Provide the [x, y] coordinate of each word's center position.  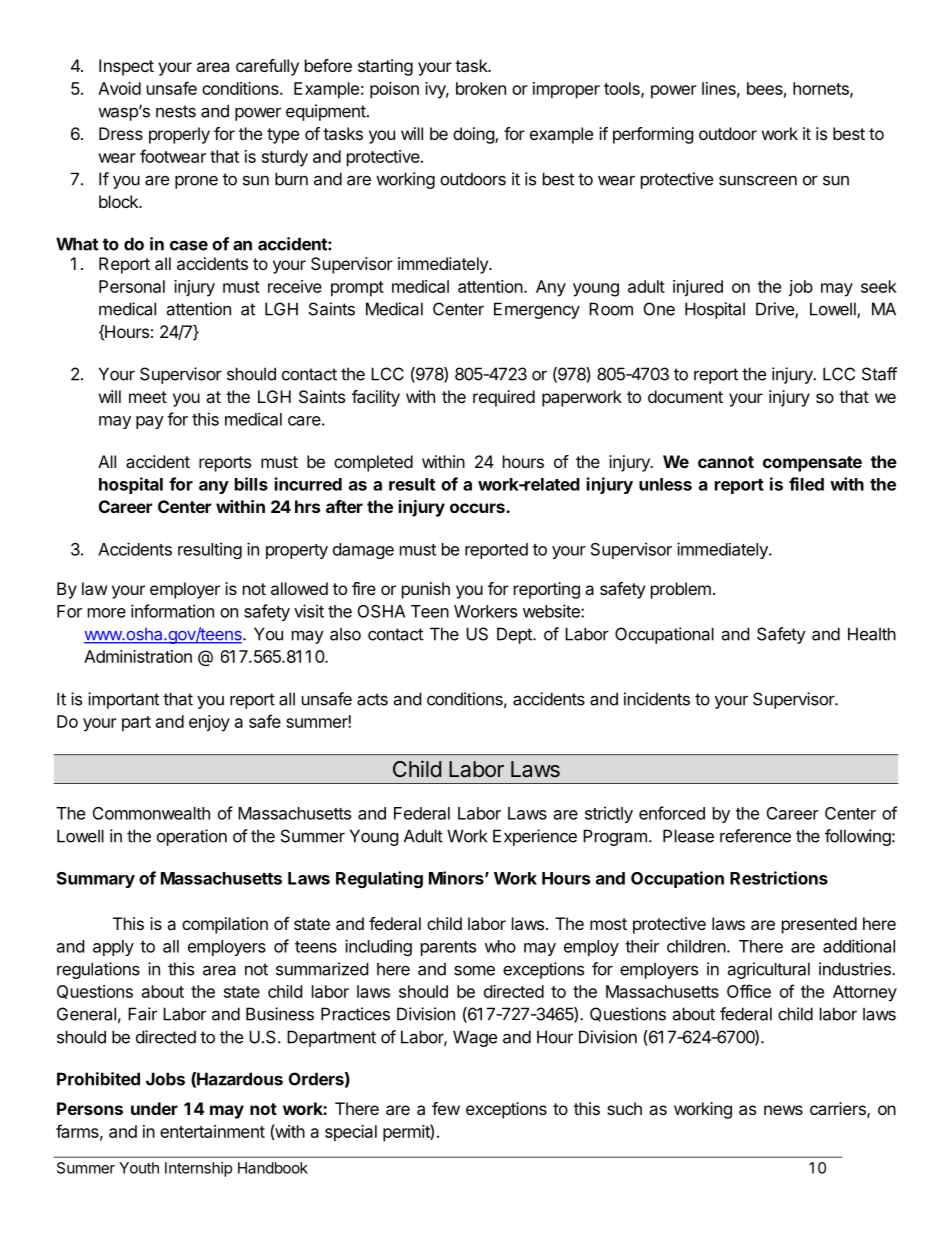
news [783, 1110]
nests [176, 111]
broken [481, 88]
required [504, 398]
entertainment [212, 1131]
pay [150, 422]
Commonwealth [151, 813]
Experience [535, 837]
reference [755, 836]
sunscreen [758, 180]
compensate [812, 464]
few [446, 1108]
